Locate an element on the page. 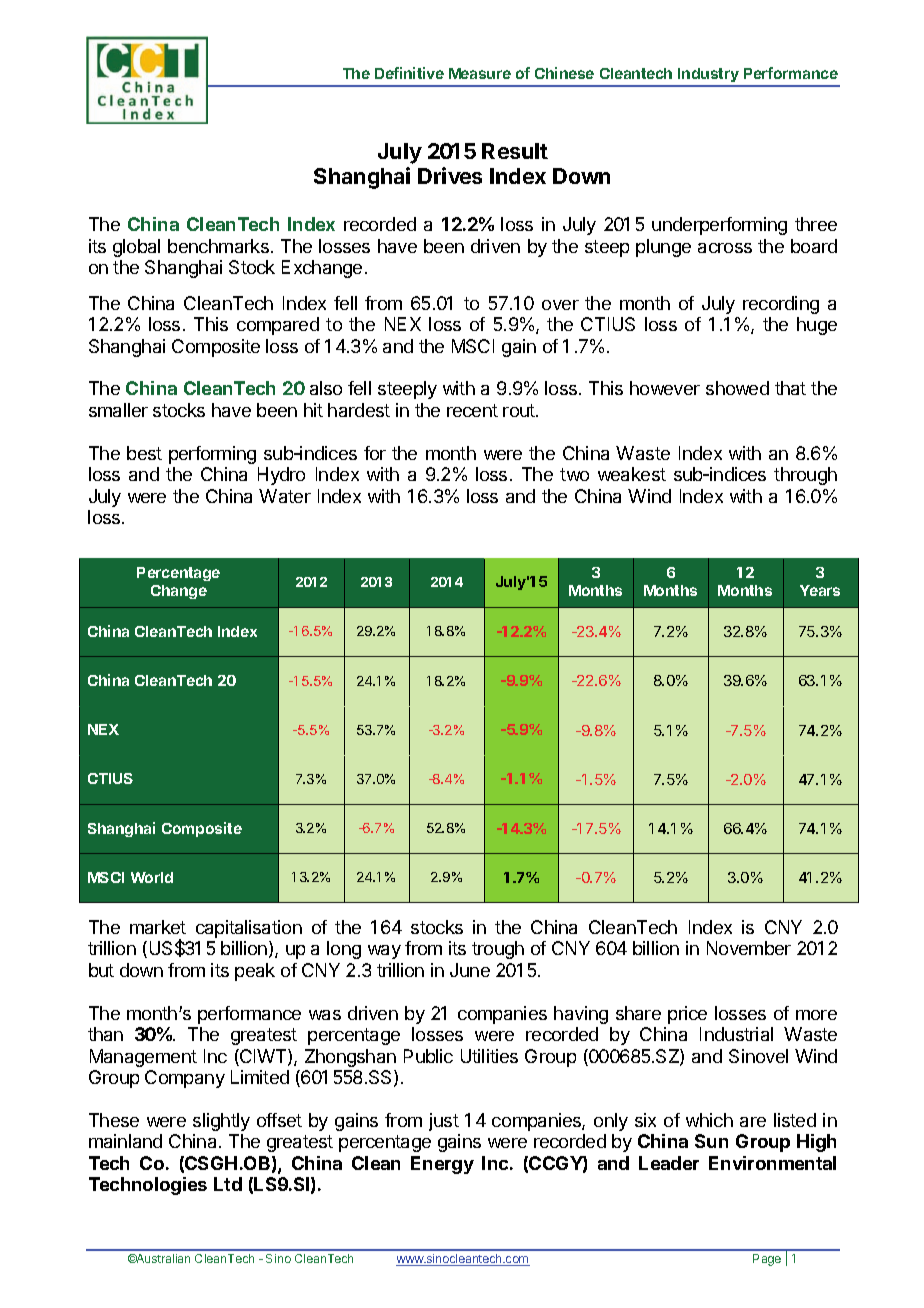 The width and height of the page is (924, 1308). Measure is located at coordinates (480, 73).
